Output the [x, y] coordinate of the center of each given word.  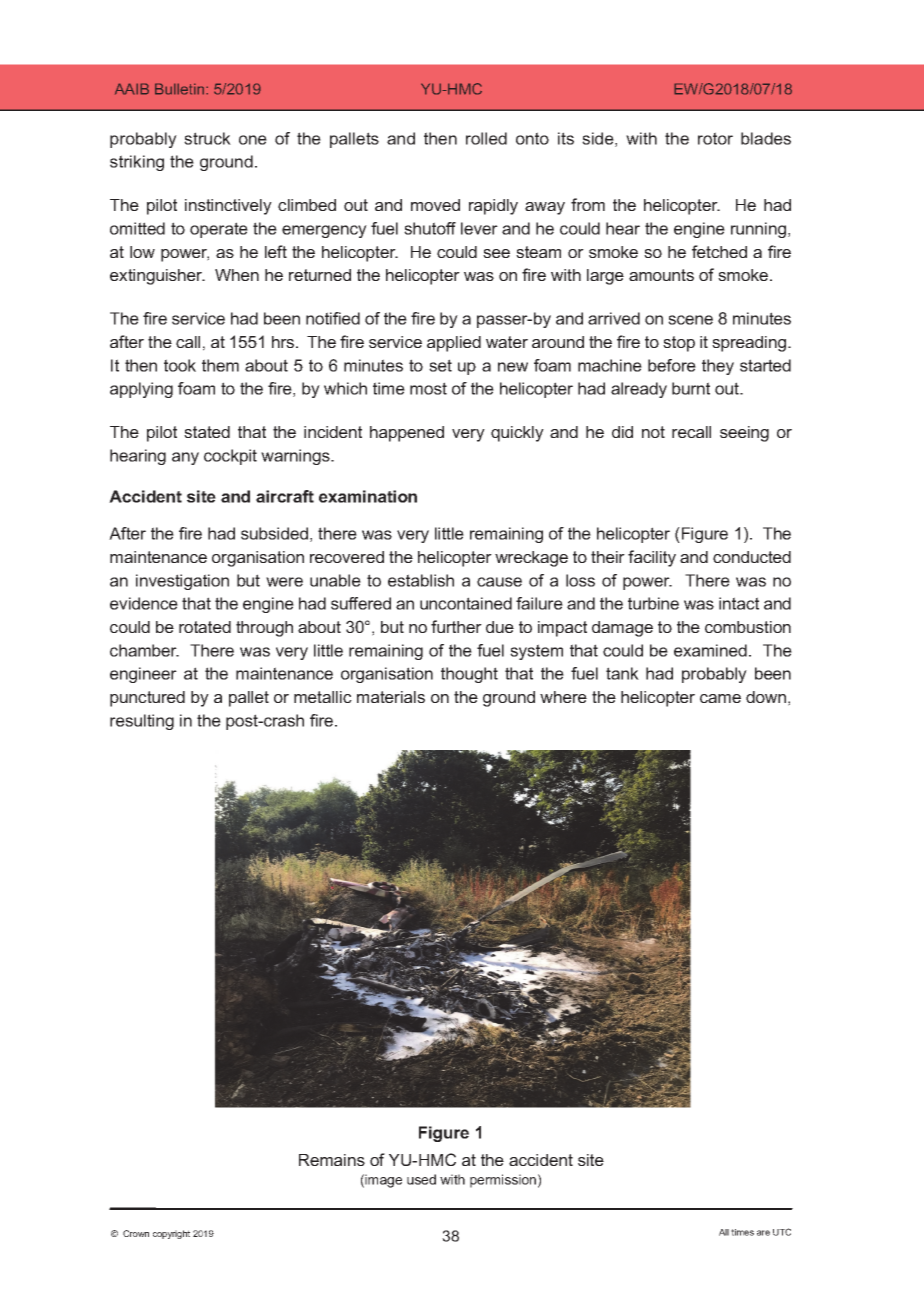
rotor [715, 138]
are [763, 1233]
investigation [182, 582]
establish [421, 580]
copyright [171, 1234]
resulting [142, 722]
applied [454, 344]
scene [690, 320]
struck [207, 138]
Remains [332, 1160]
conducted [752, 557]
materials [391, 697]
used [421, 1179]
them [220, 365]
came [720, 698]
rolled [486, 138]
